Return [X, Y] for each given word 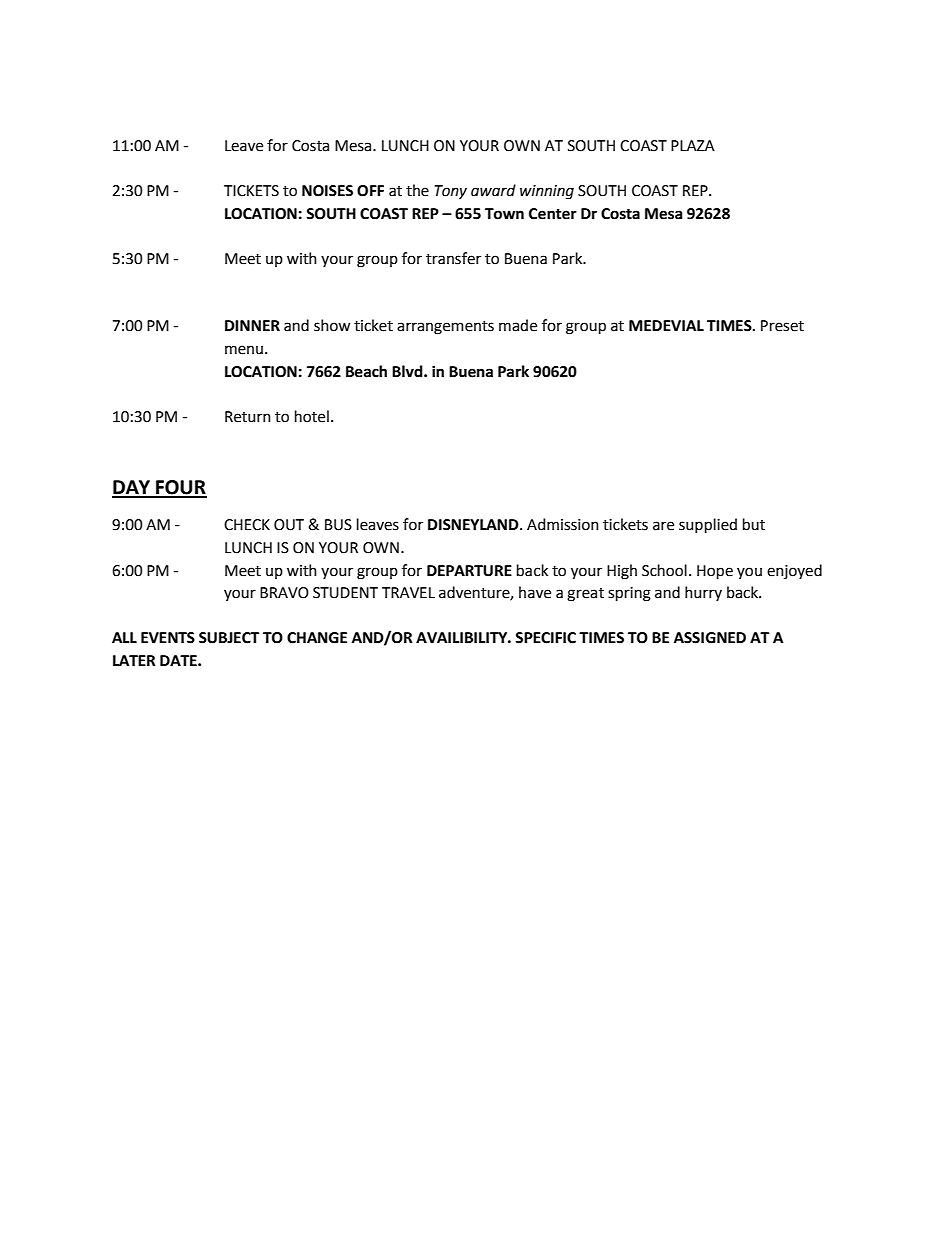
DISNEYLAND [474, 525]
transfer [453, 258]
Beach [366, 371]
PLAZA [693, 145]
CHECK [247, 525]
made [518, 325]
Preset [782, 326]
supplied [708, 525]
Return [248, 417]
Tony [451, 192]
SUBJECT [229, 638]
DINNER [252, 325]
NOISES [327, 191]
